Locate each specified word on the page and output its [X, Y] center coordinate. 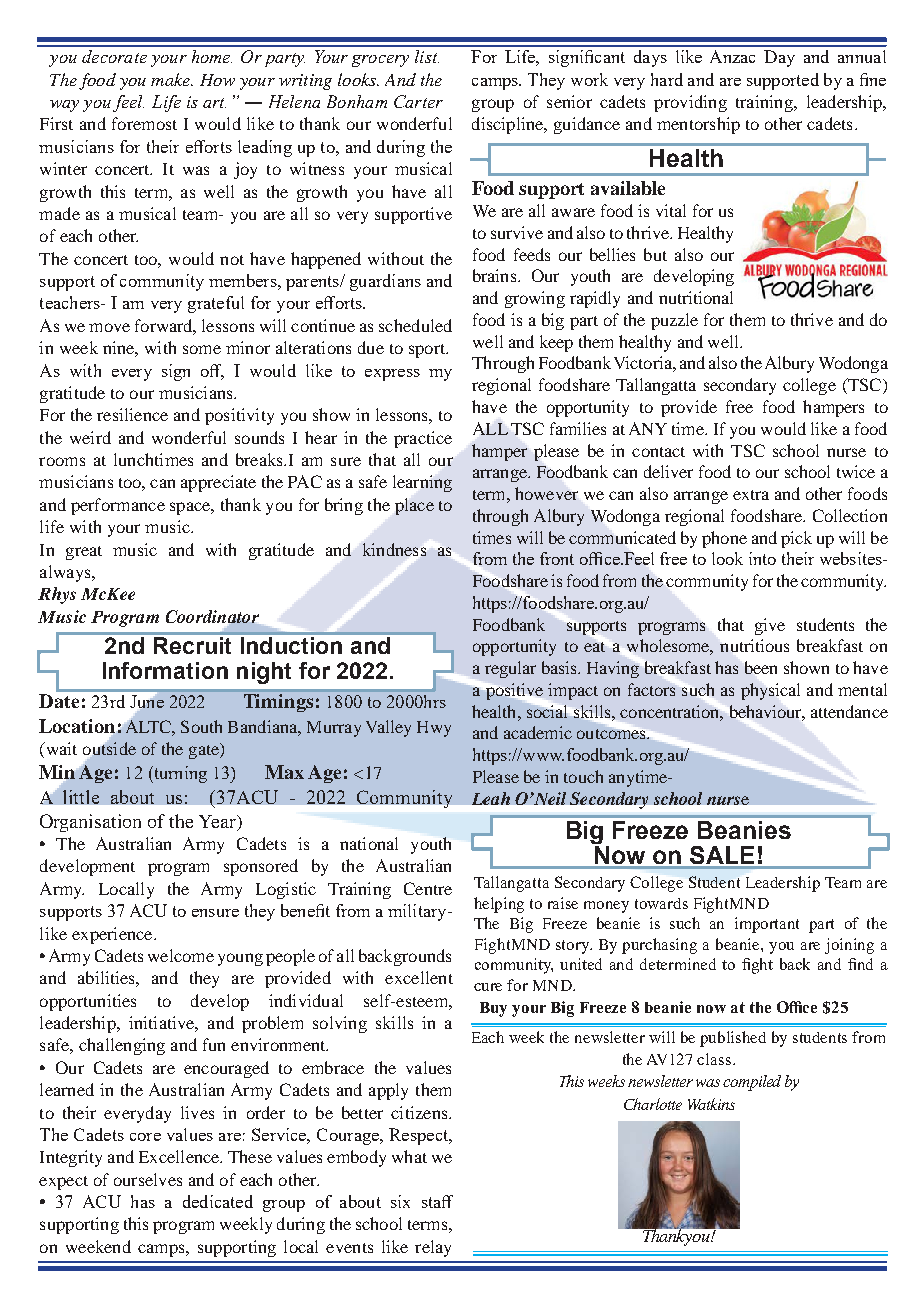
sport [428, 351]
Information [165, 670]
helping [499, 905]
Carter [418, 101]
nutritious [754, 645]
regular [510, 669]
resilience [132, 414]
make [171, 79]
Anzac [732, 56]
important [767, 925]
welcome [181, 955]
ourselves [148, 1179]
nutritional [696, 297]
